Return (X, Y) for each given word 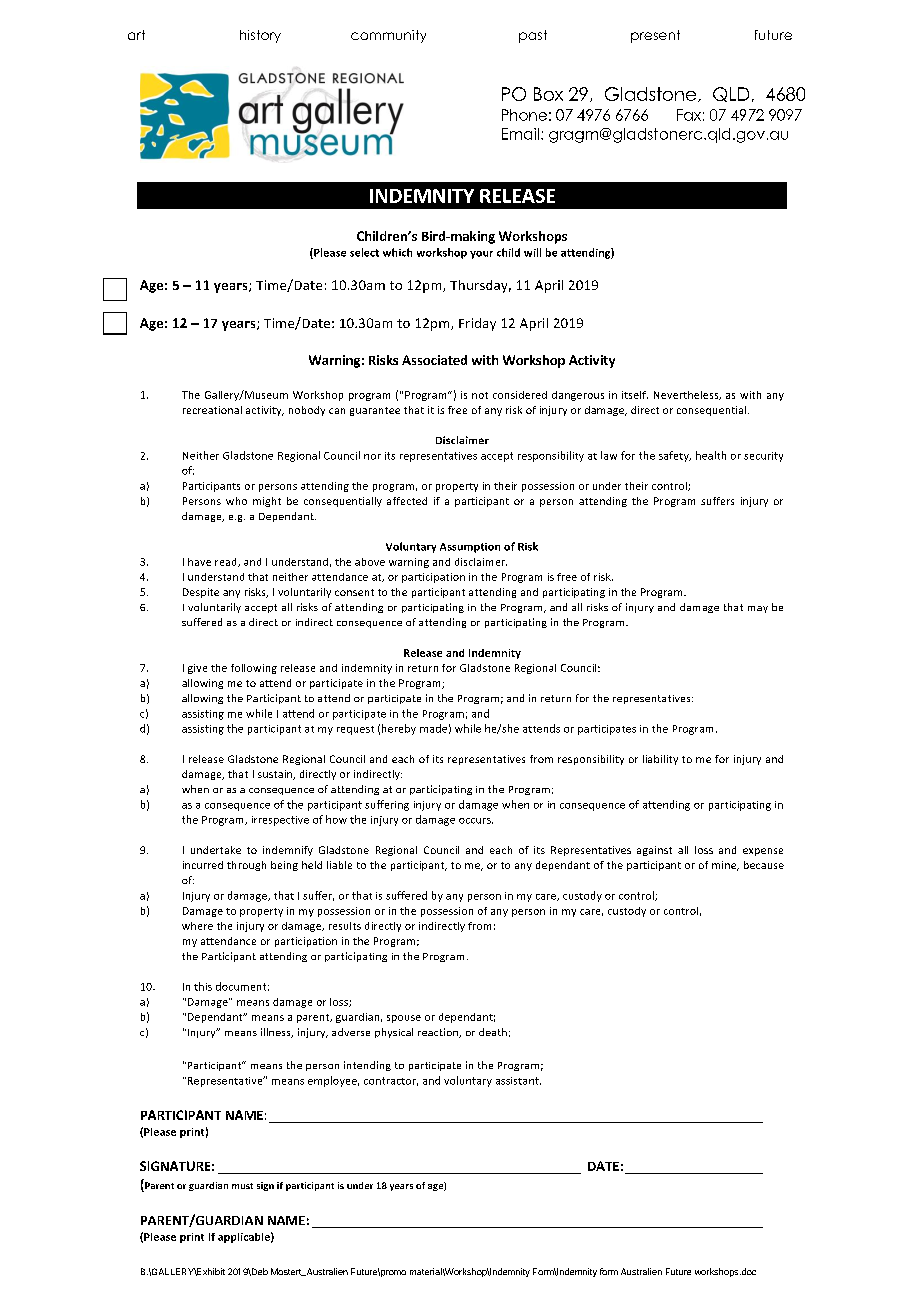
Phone (524, 115)
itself (635, 395)
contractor (391, 1081)
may (758, 609)
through (246, 866)
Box (548, 94)
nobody (307, 411)
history (260, 36)
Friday (477, 324)
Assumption (470, 548)
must (242, 1186)
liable (339, 865)
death (493, 1032)
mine (725, 866)
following (254, 669)
